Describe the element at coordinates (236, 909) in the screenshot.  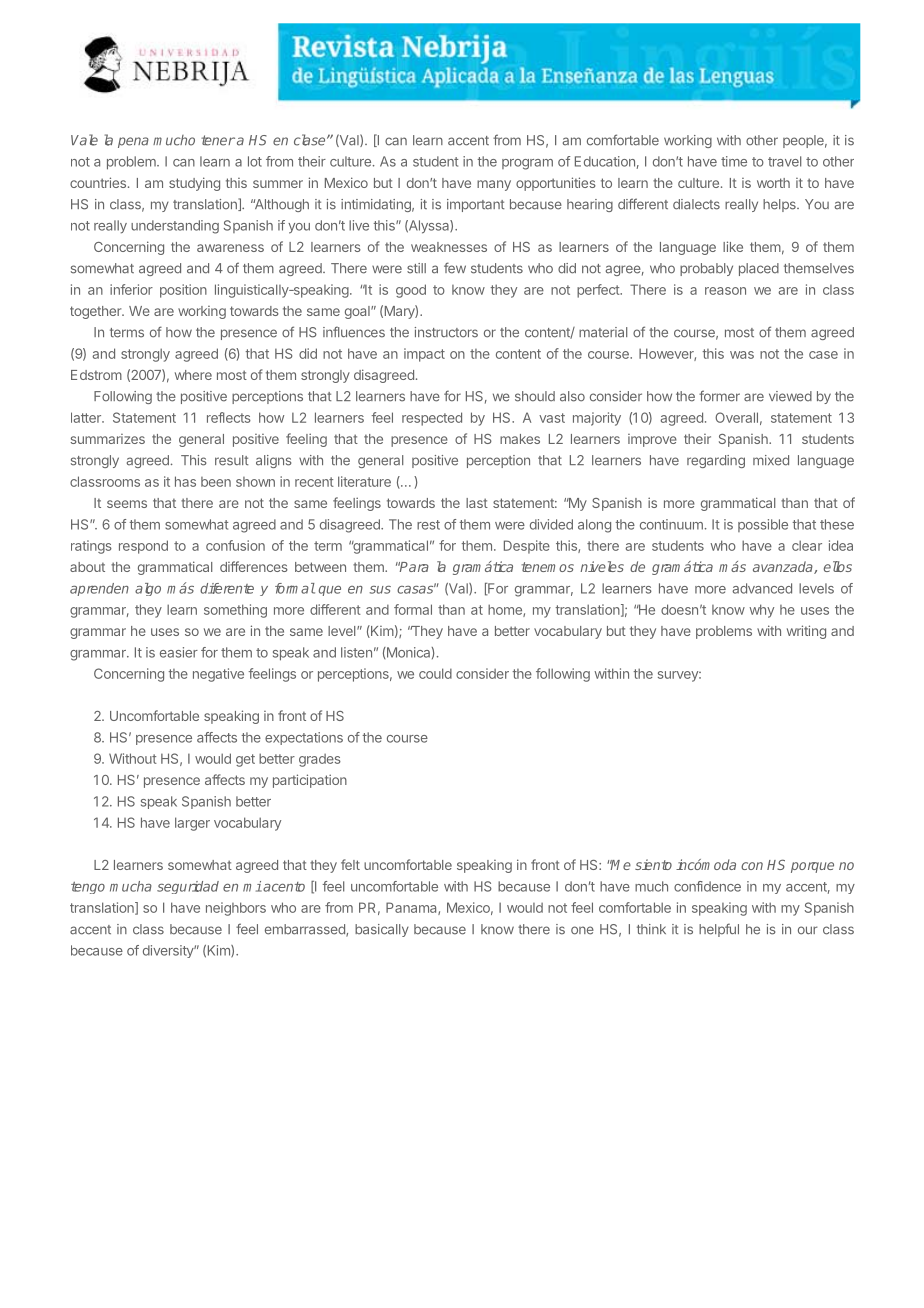
I see `neighbors` at that location.
